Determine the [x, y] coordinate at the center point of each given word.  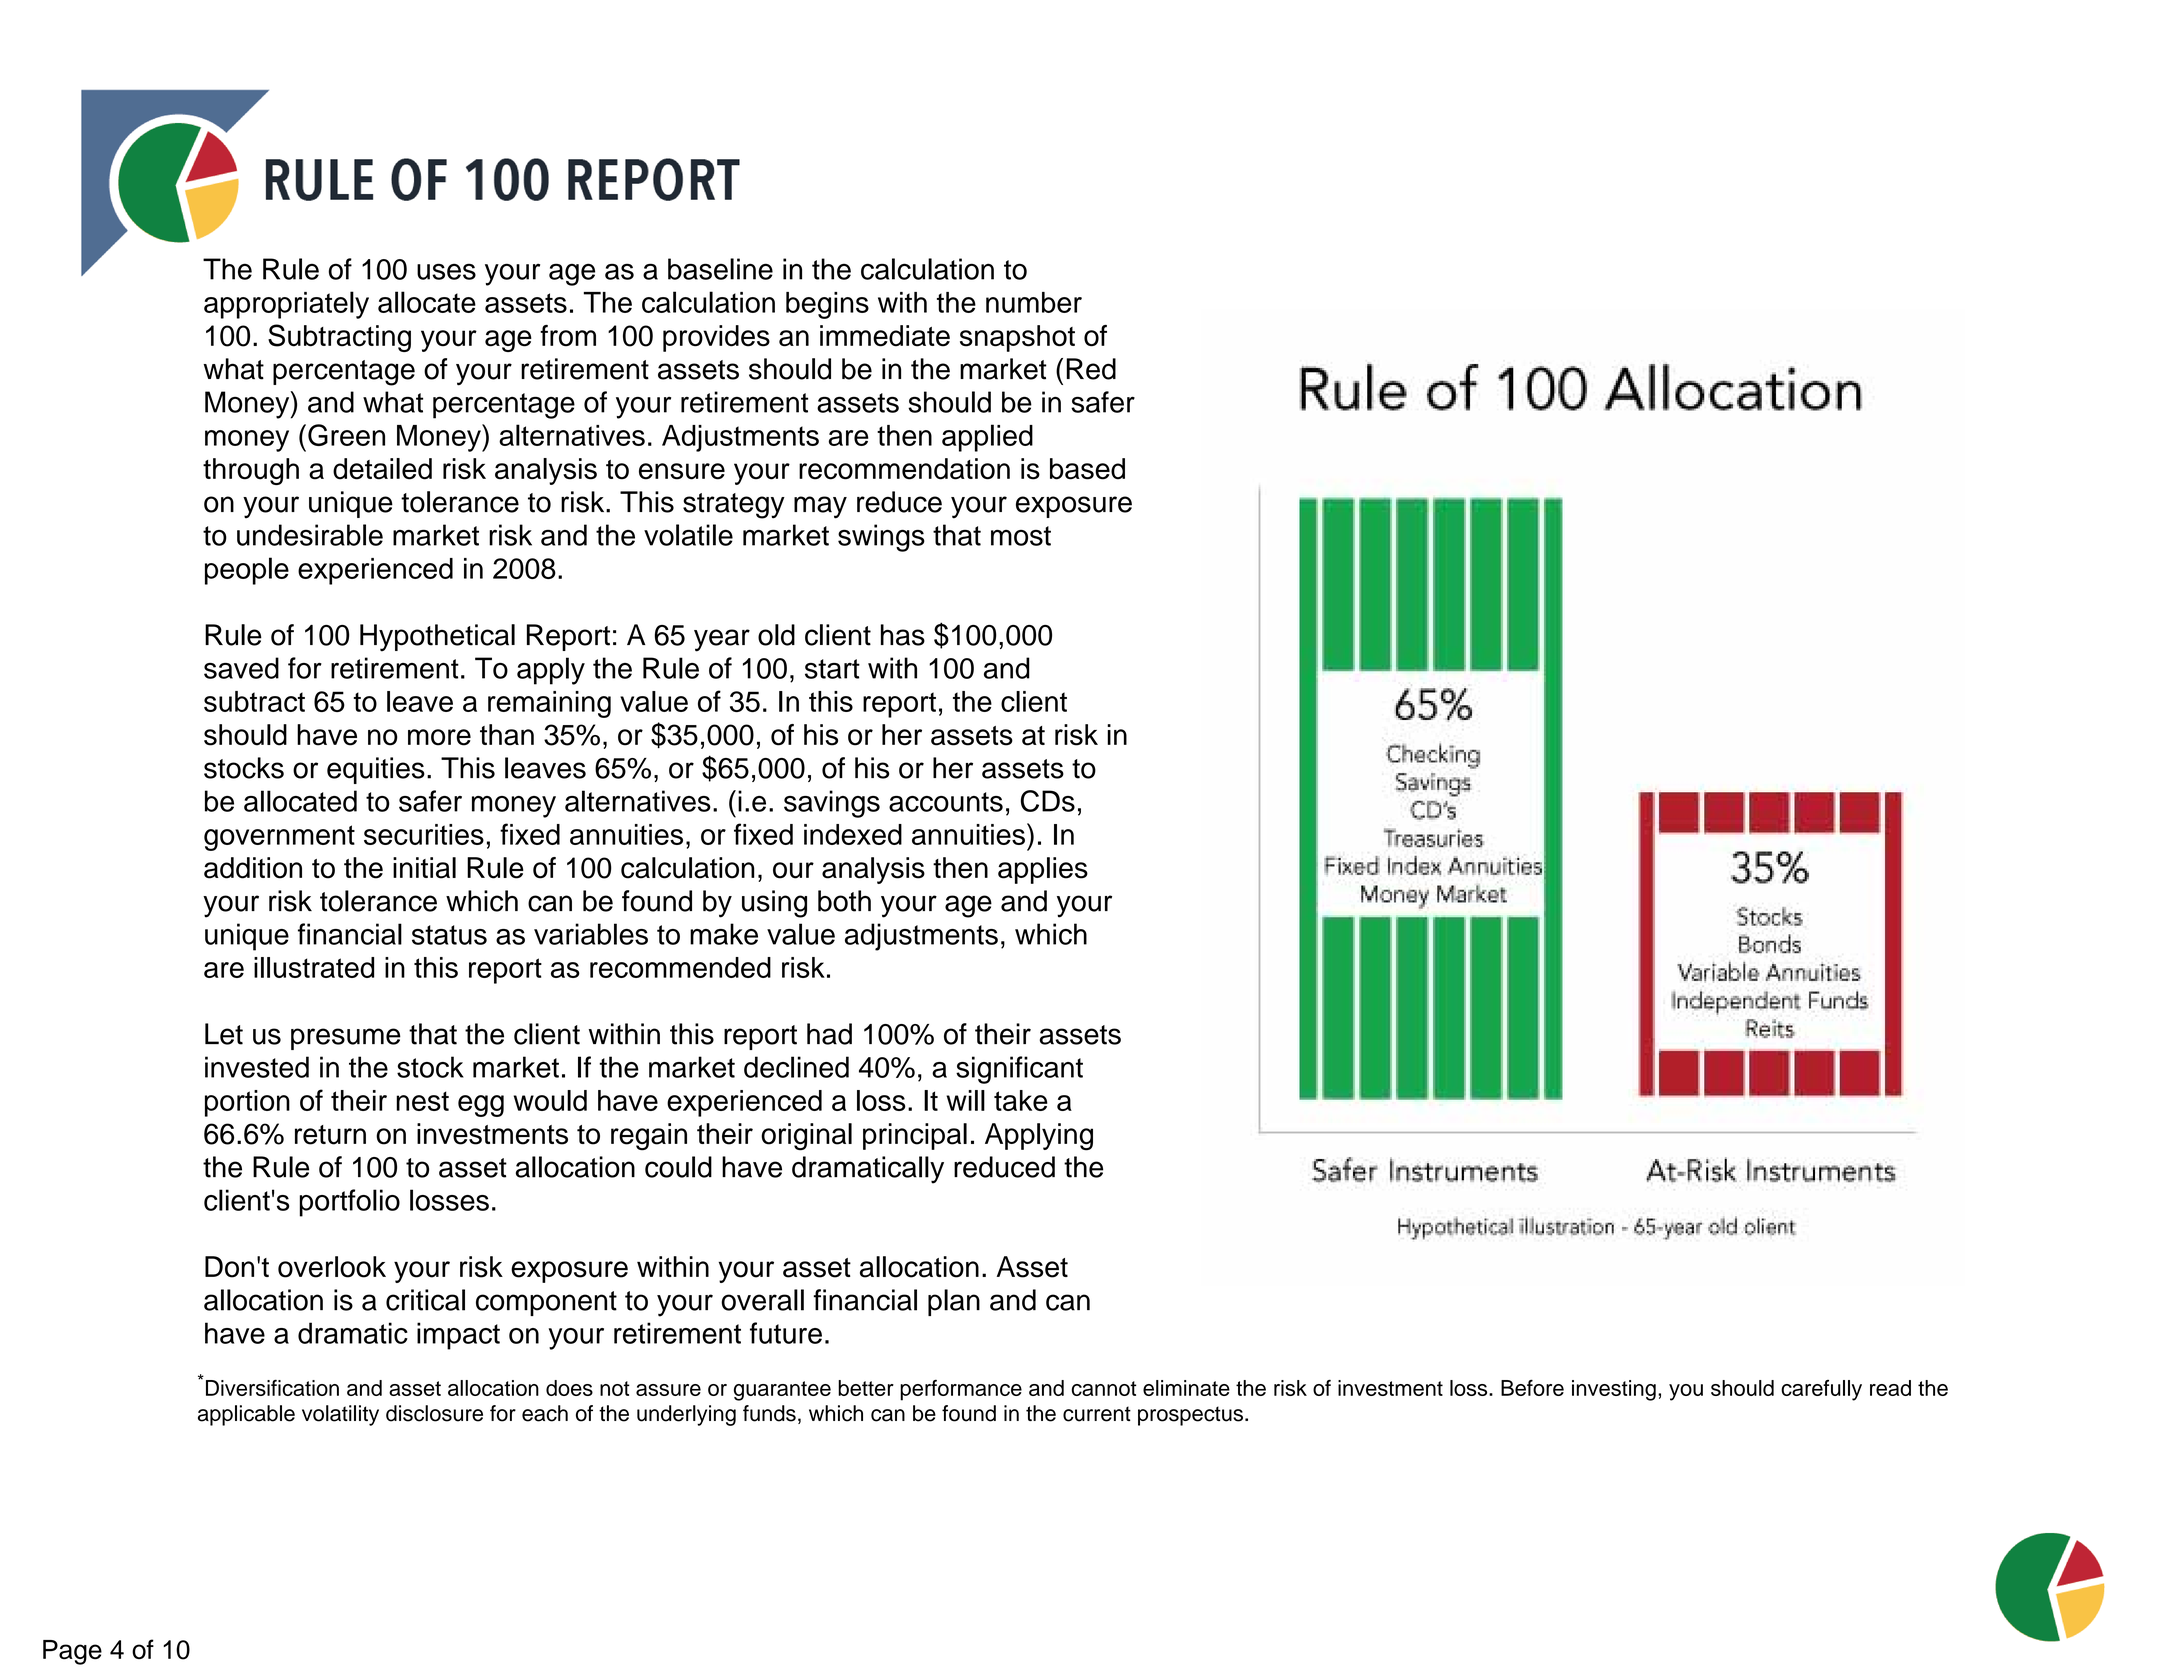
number [1034, 302]
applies [1043, 870]
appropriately [286, 305]
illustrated [314, 967]
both [844, 901]
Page [72, 1652]
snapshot [1017, 338]
